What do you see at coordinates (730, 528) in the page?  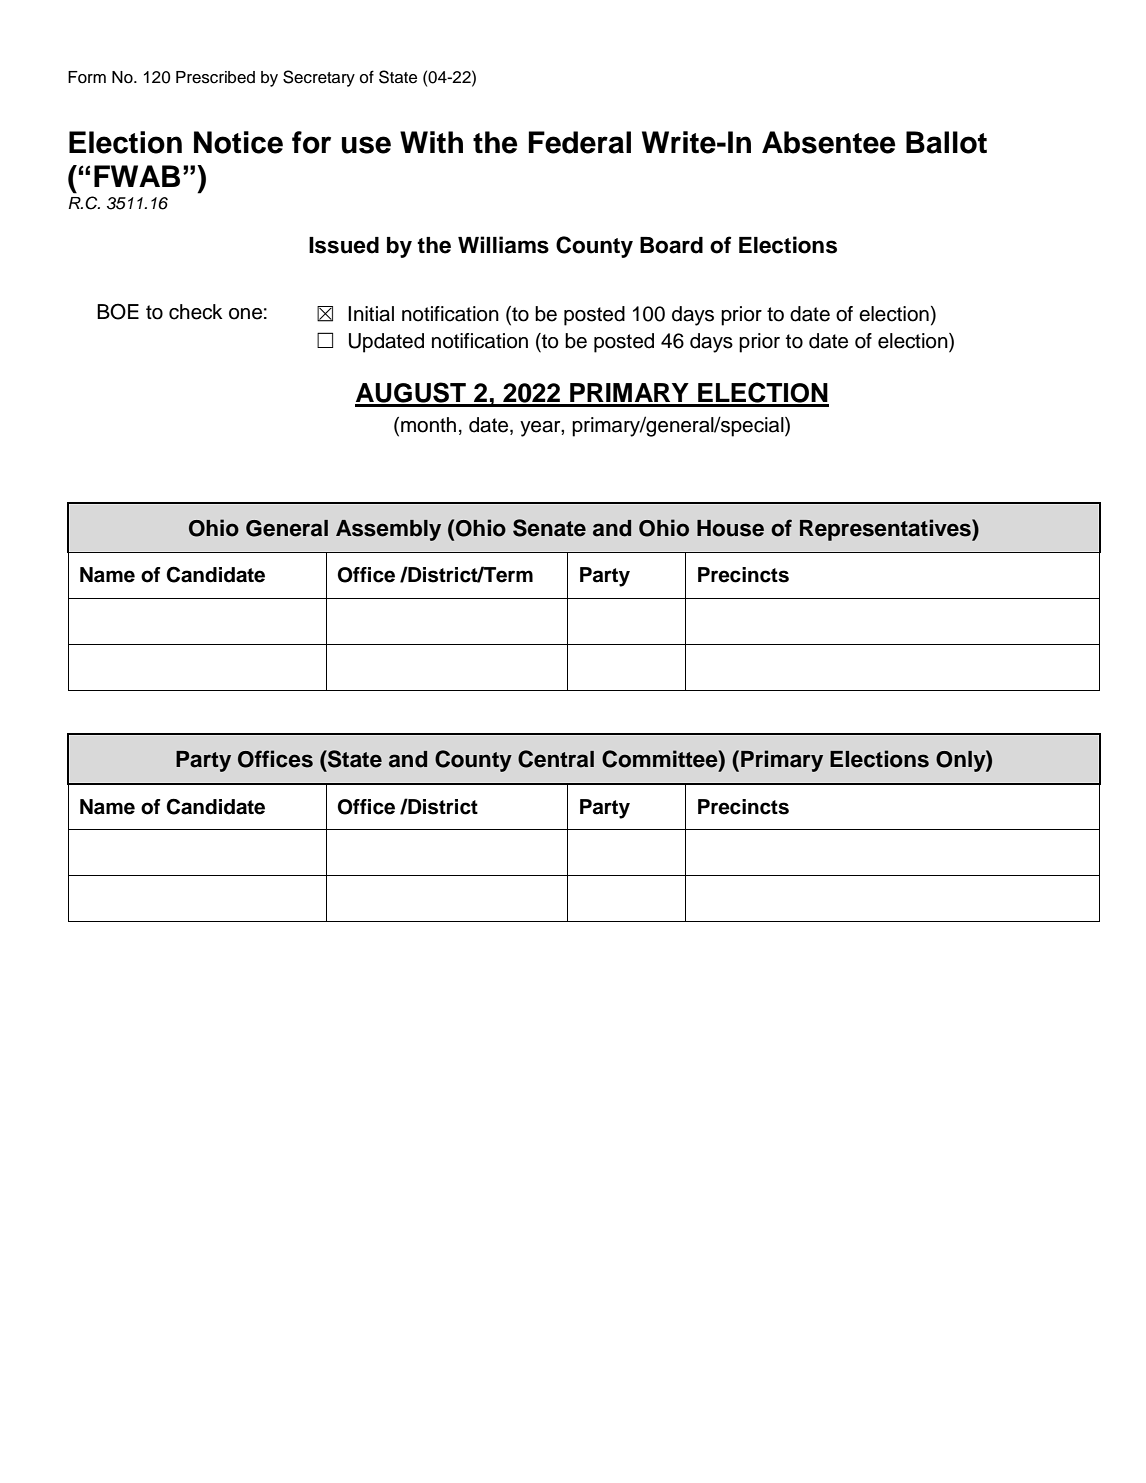 I see `House` at bounding box center [730, 528].
